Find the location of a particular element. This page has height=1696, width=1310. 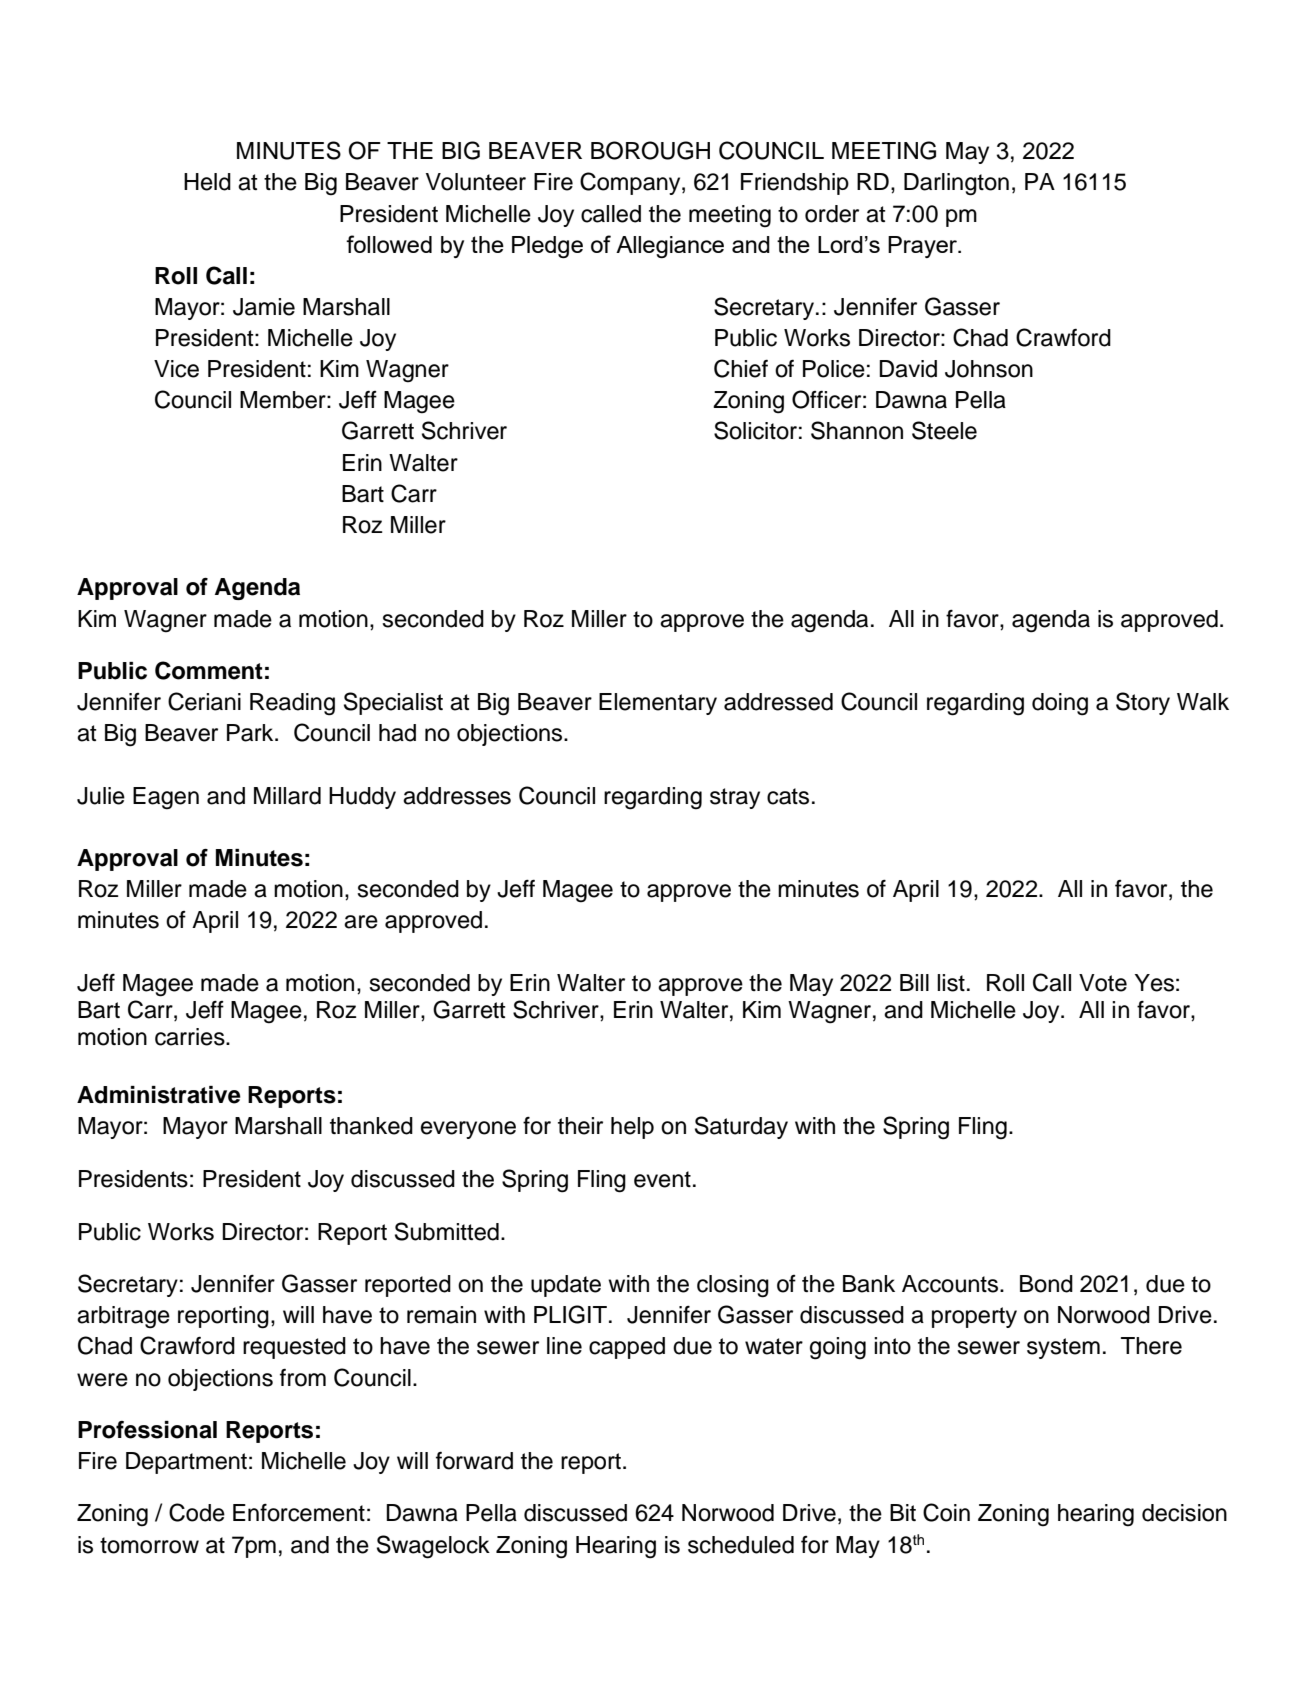

decision is located at coordinates (1184, 1513).
